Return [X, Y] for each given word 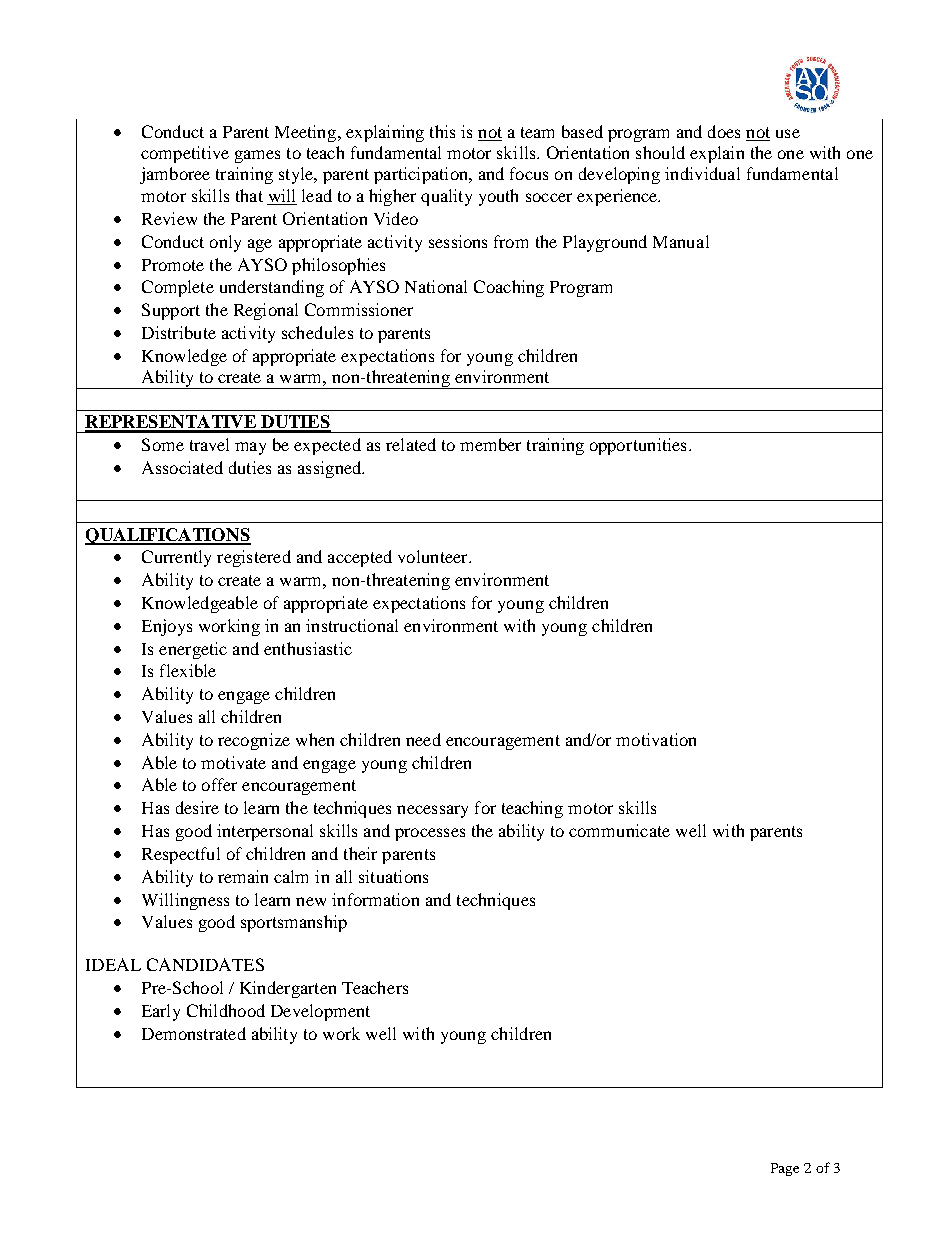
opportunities [638, 446]
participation [422, 175]
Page [785, 1169]
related [411, 444]
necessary [432, 811]
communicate [619, 830]
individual [702, 173]
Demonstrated [194, 1033]
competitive [185, 154]
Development [320, 1012]
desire [197, 807]
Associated [182, 467]
